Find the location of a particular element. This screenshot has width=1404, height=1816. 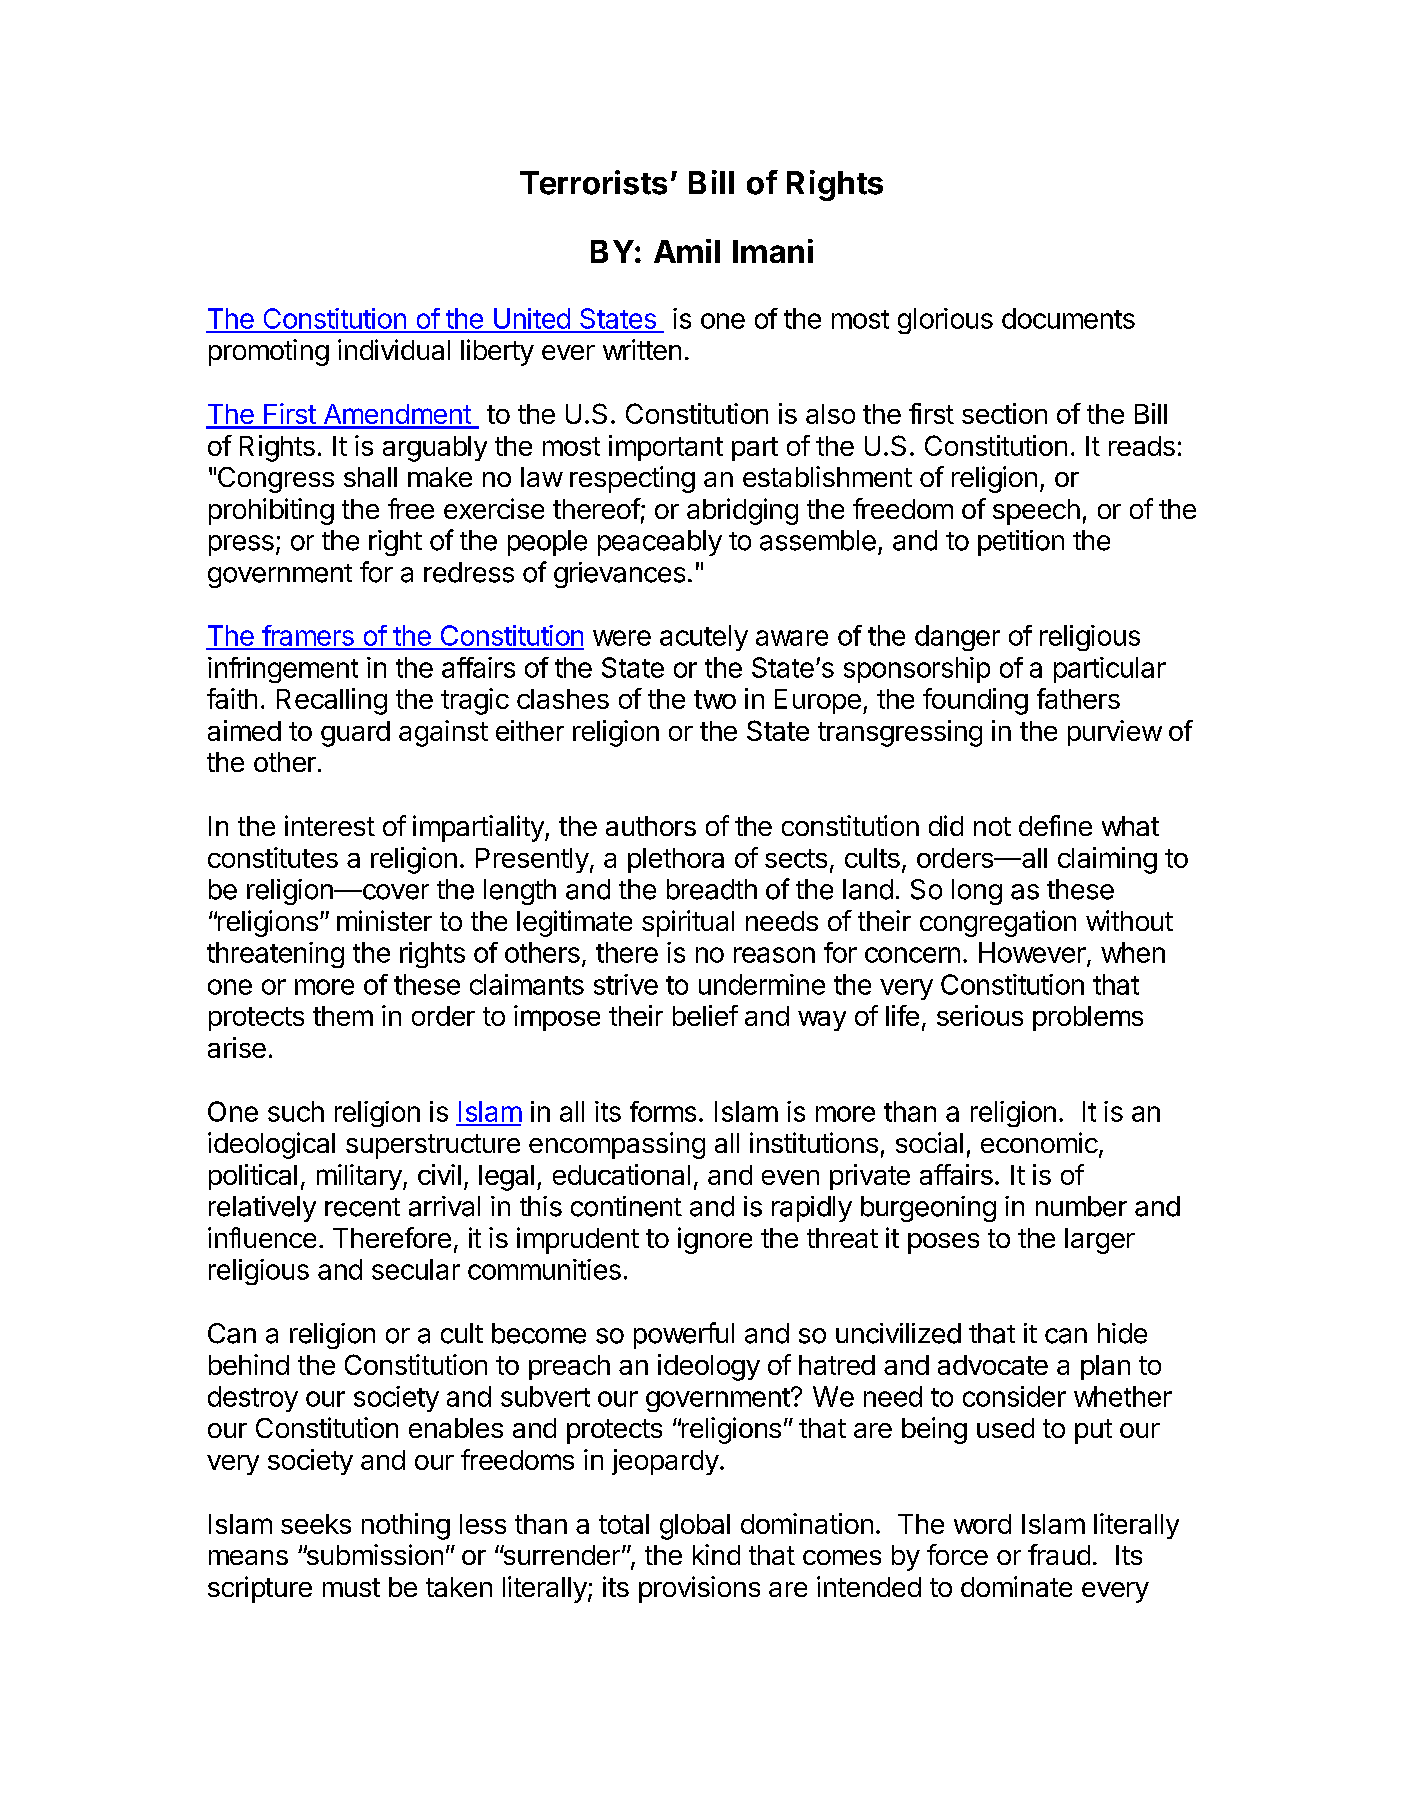

fraud is located at coordinates (1059, 1554).
